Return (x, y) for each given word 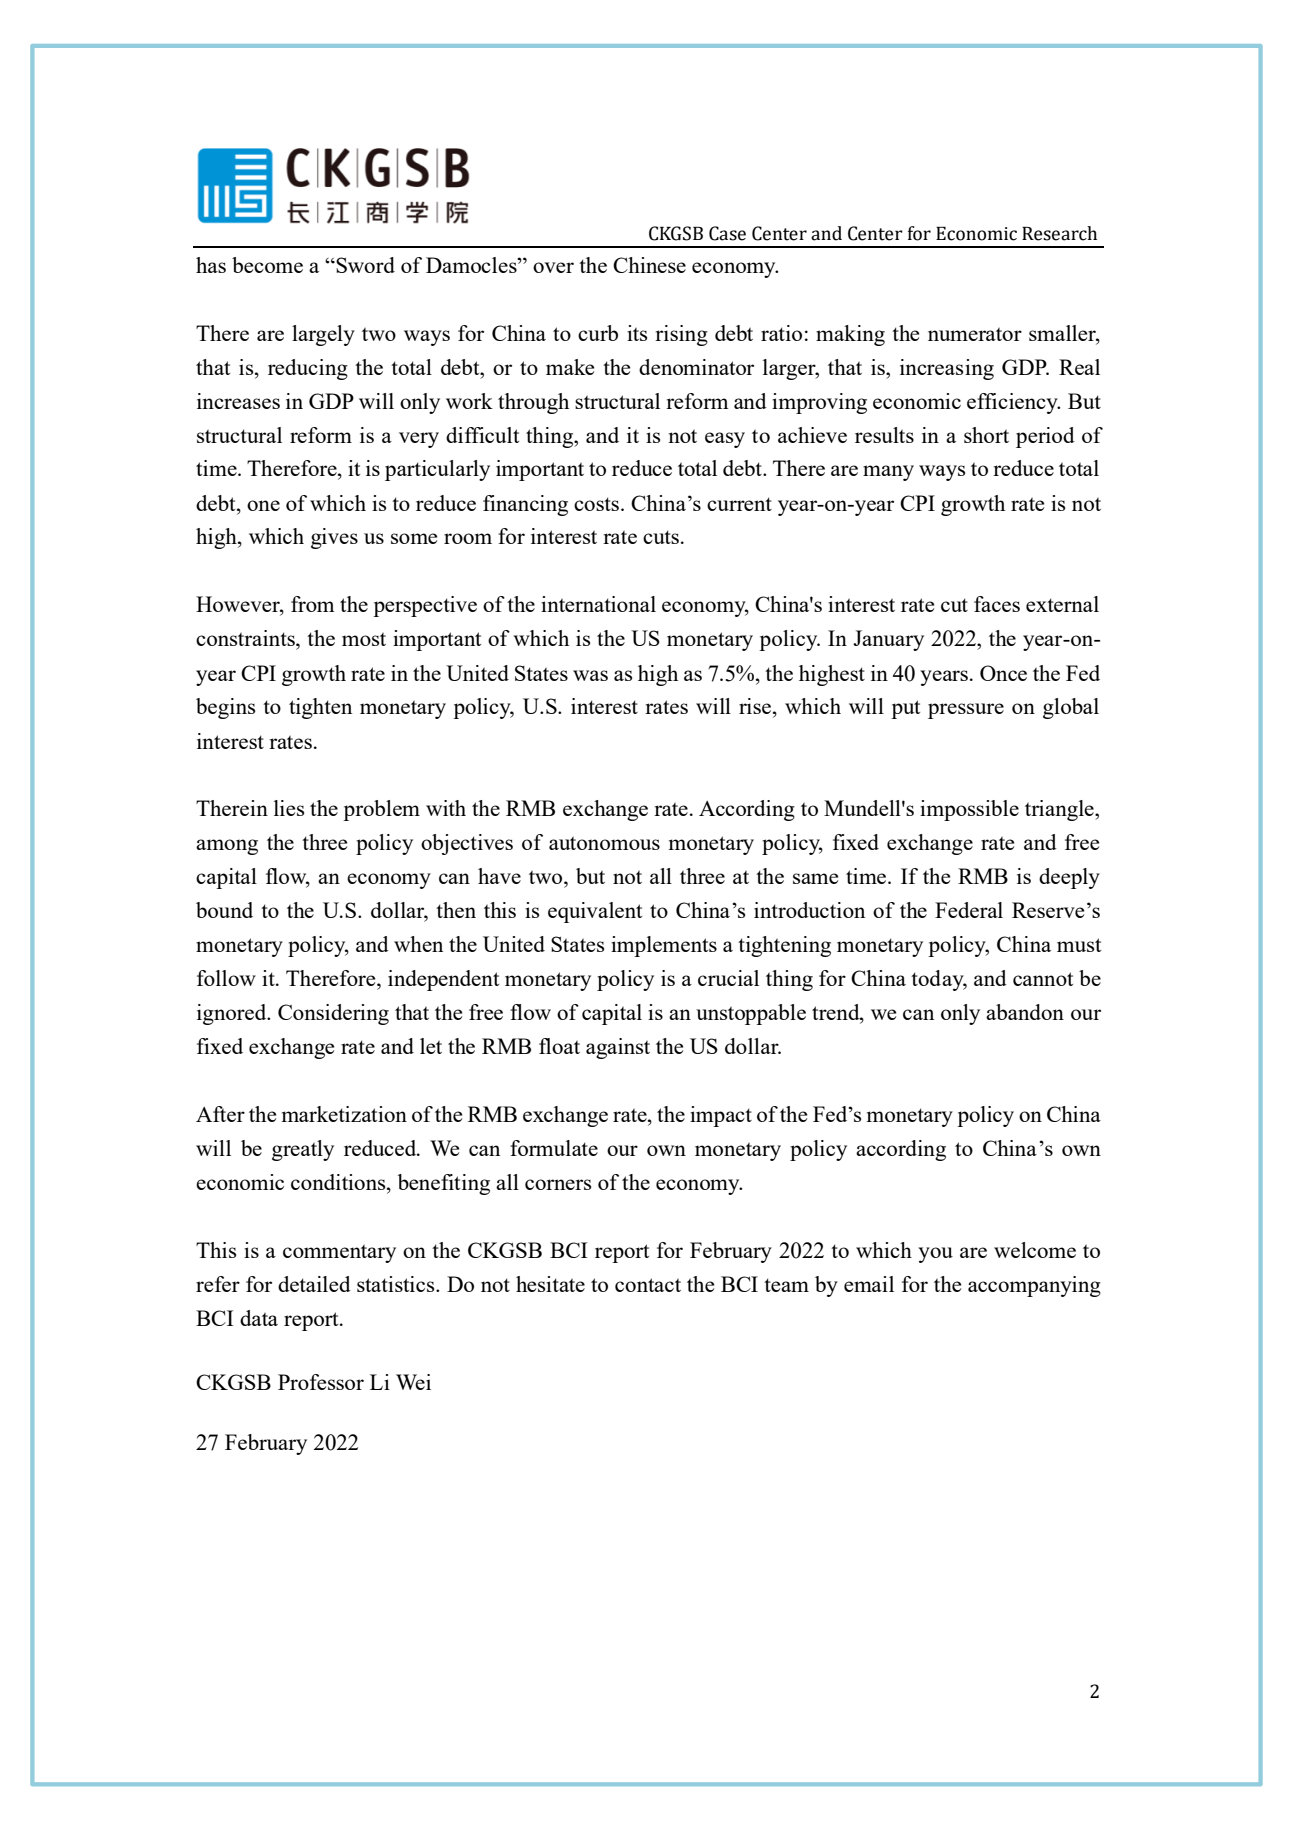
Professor (321, 1382)
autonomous (604, 843)
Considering (333, 1014)
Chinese (649, 265)
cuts (661, 537)
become (267, 265)
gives (334, 538)
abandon (1025, 1012)
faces (997, 604)
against (618, 1048)
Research (1059, 233)
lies (289, 808)
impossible (969, 810)
